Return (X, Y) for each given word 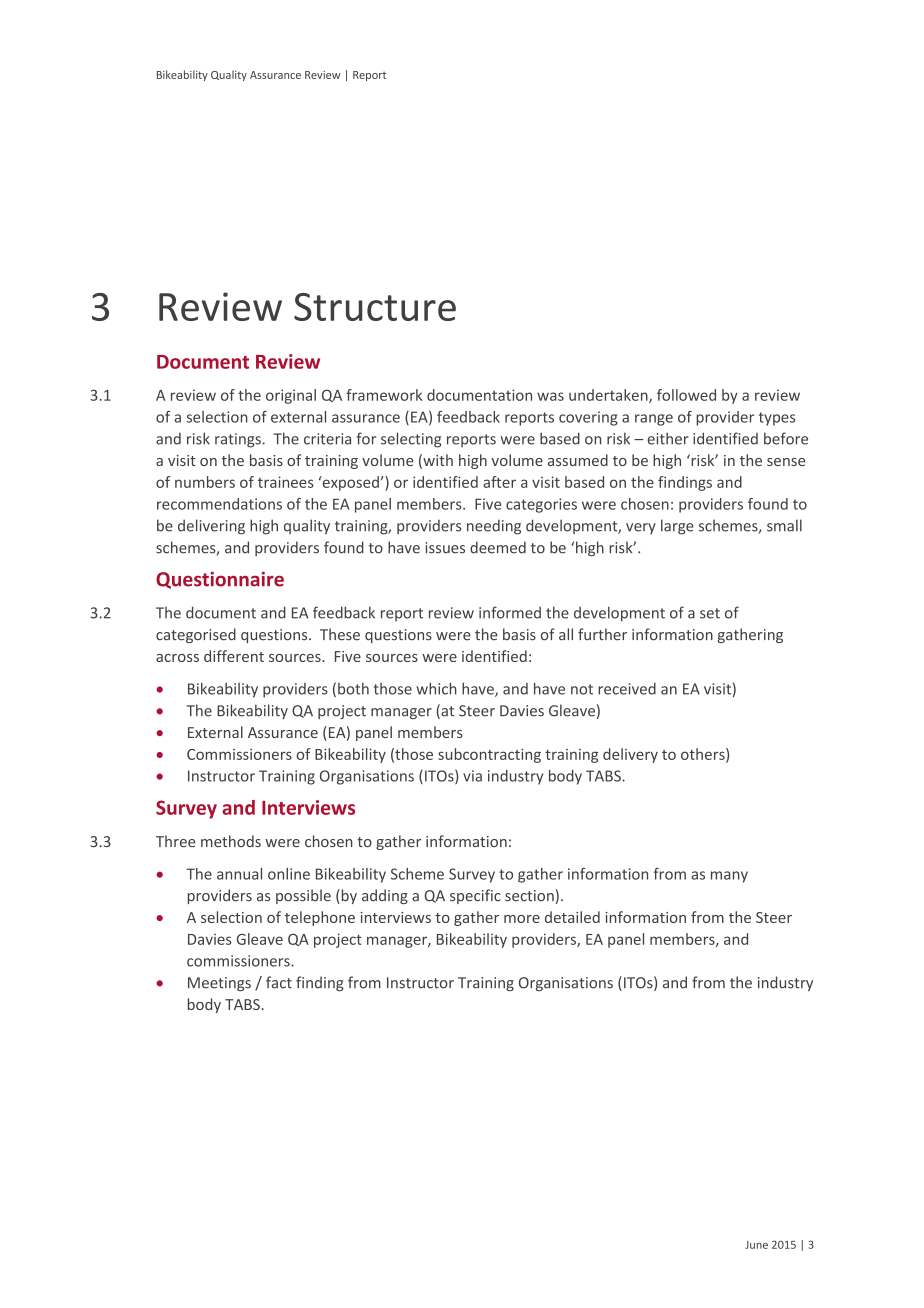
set (710, 613)
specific (475, 896)
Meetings (219, 984)
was (550, 396)
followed (686, 395)
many (729, 877)
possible (303, 896)
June (756, 1245)
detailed (572, 917)
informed (510, 612)
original (291, 396)
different (234, 656)
